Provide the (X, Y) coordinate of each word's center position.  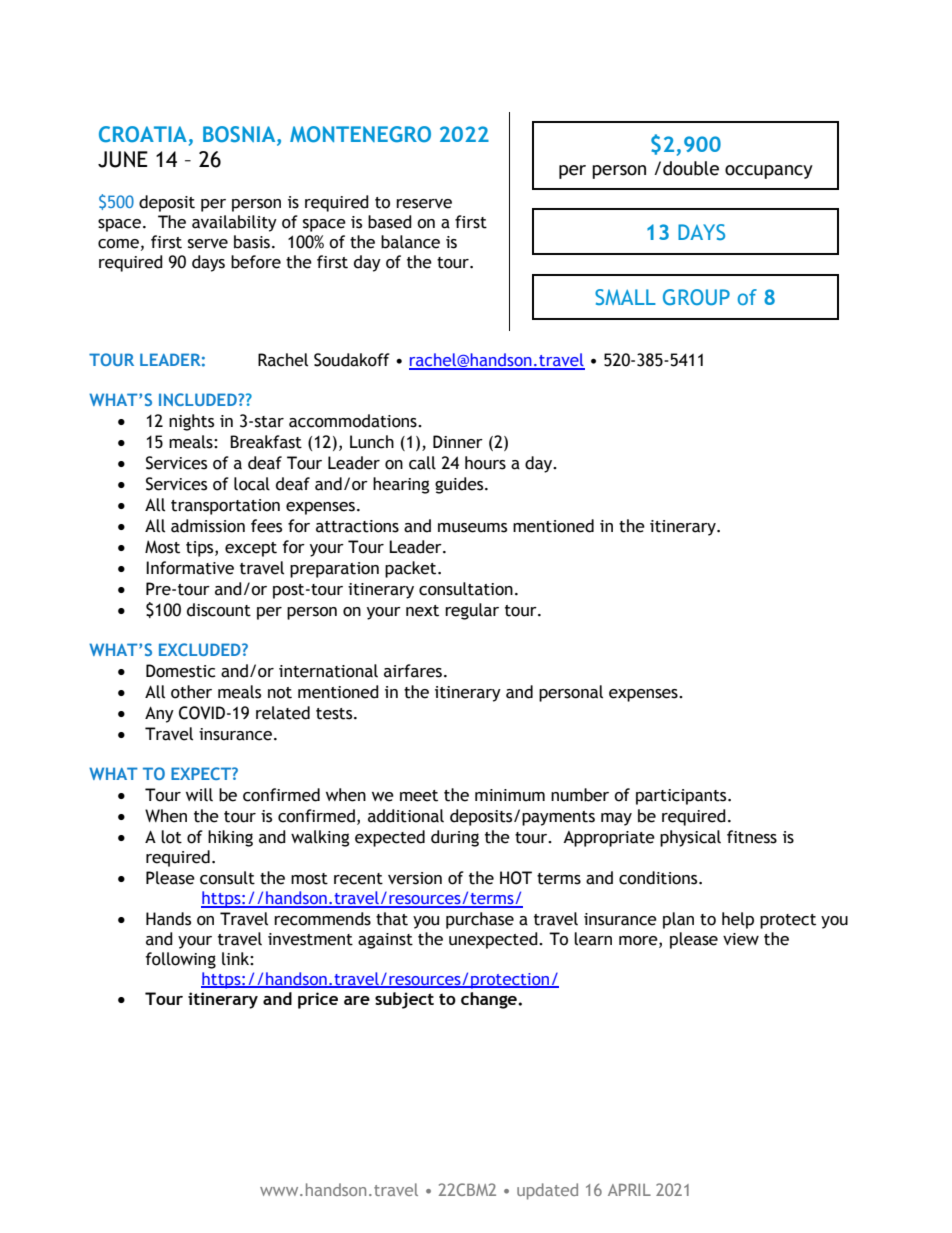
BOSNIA (240, 135)
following (180, 960)
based (390, 222)
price (318, 1000)
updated (547, 1191)
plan (678, 920)
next (422, 611)
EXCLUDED (201, 649)
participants (682, 797)
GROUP (696, 297)
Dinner (458, 442)
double (691, 168)
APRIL (629, 1189)
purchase (480, 920)
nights (191, 422)
